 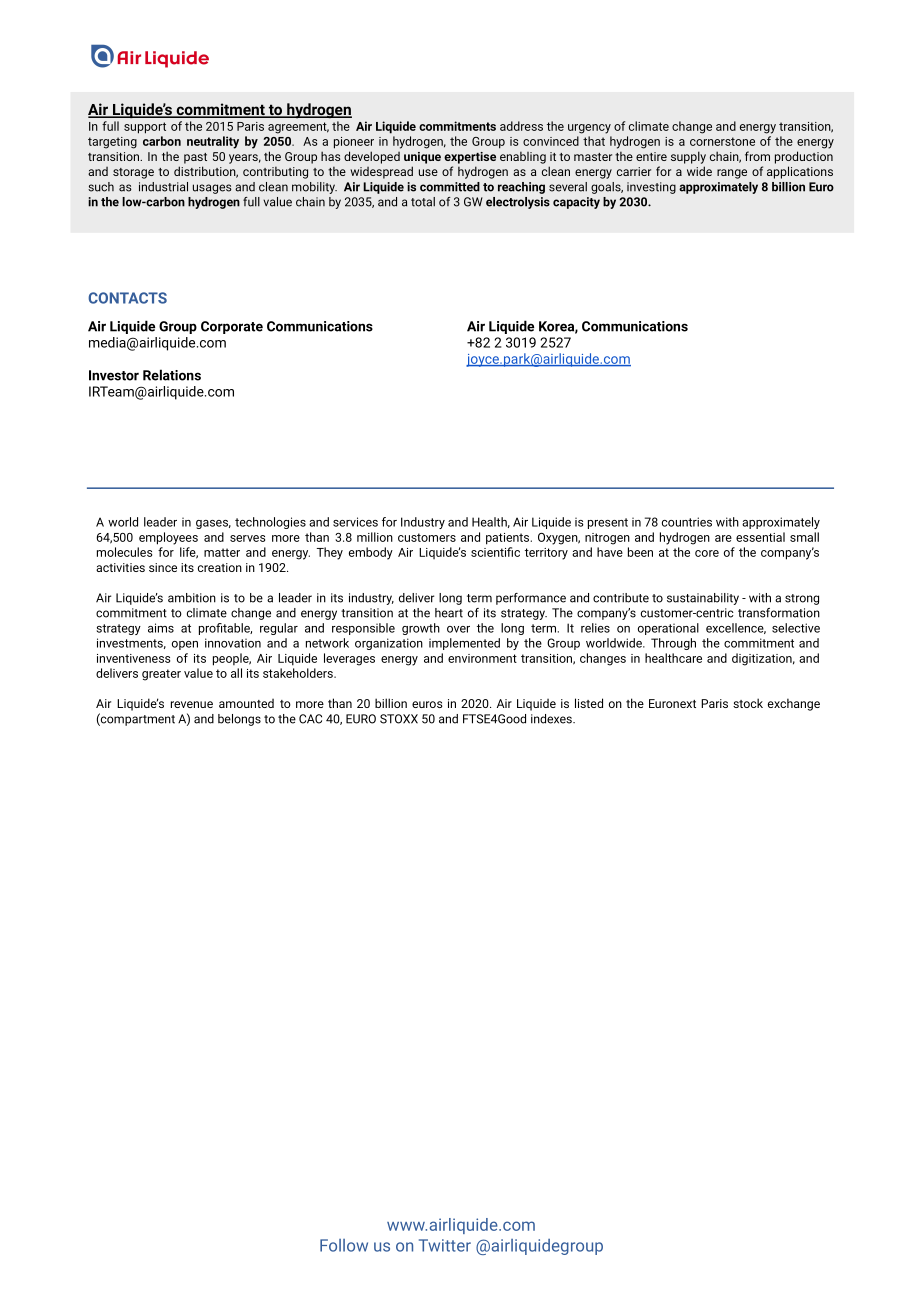 What do you see at coordinates (172, 375) in the document?
I see `Relations` at bounding box center [172, 375].
